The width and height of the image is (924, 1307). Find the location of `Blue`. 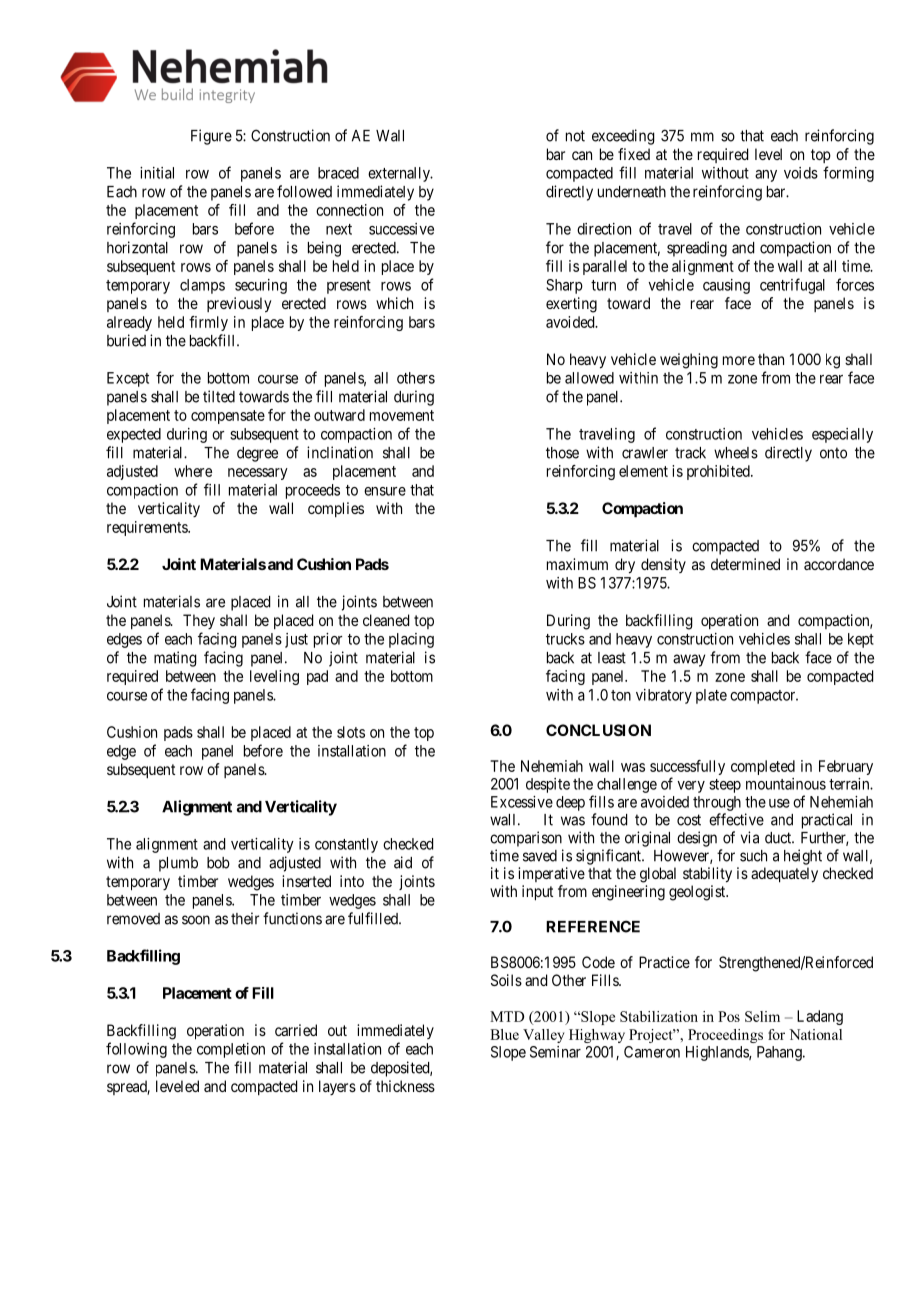

Blue is located at coordinates (504, 1034).
